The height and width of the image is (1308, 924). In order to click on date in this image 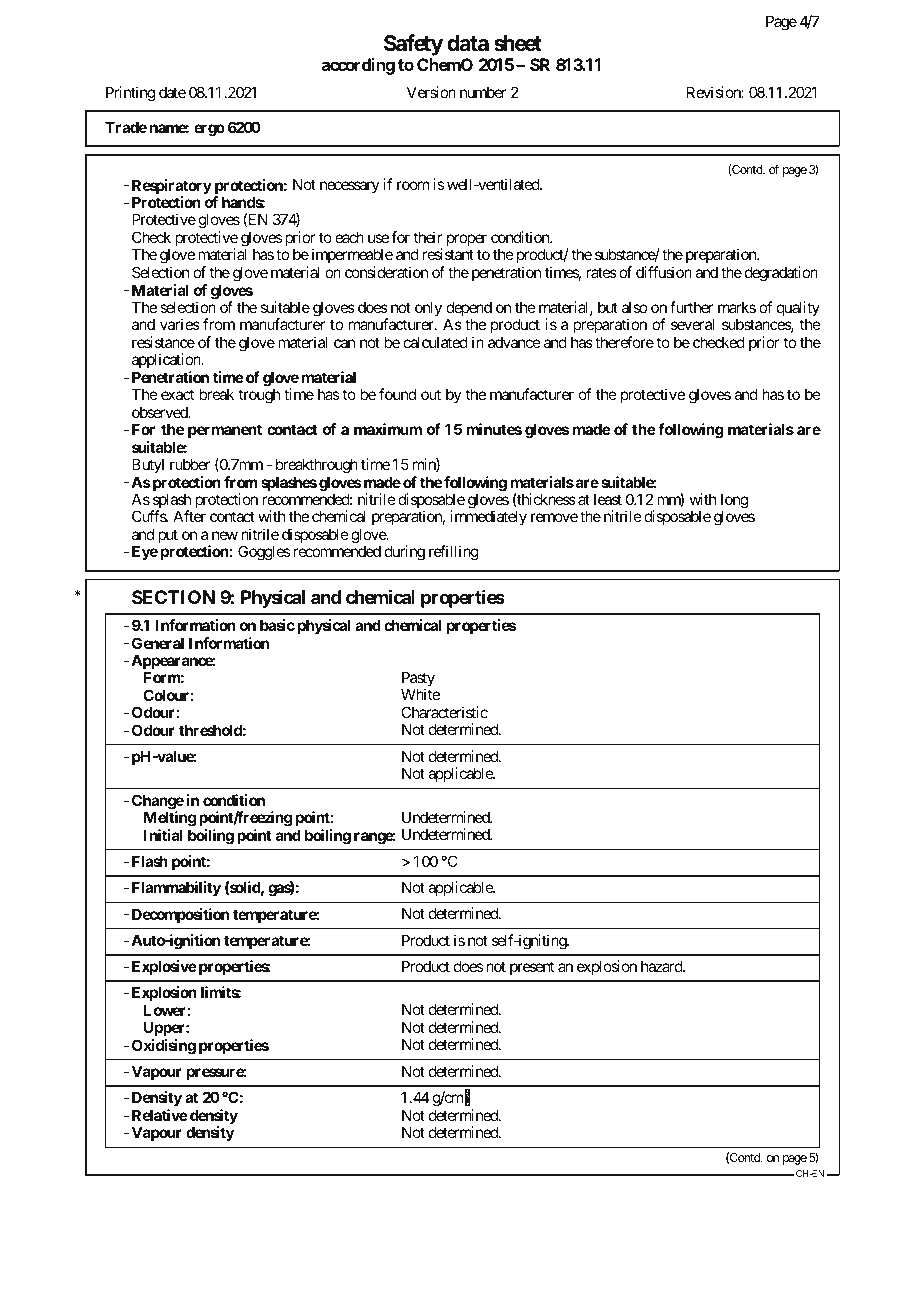, I will do `click(172, 92)`.
